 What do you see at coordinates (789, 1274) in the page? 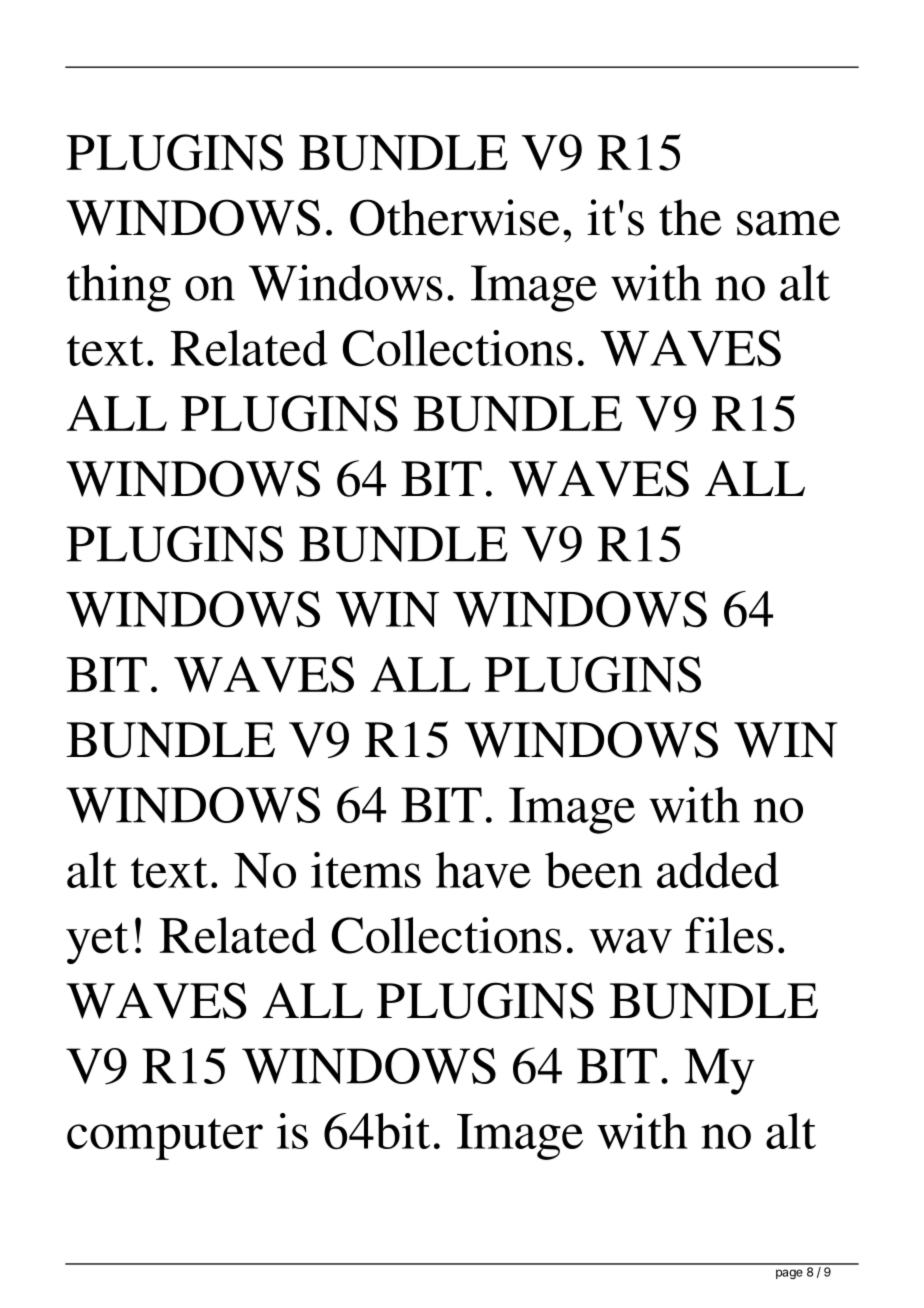
I see `page` at bounding box center [789, 1274].
